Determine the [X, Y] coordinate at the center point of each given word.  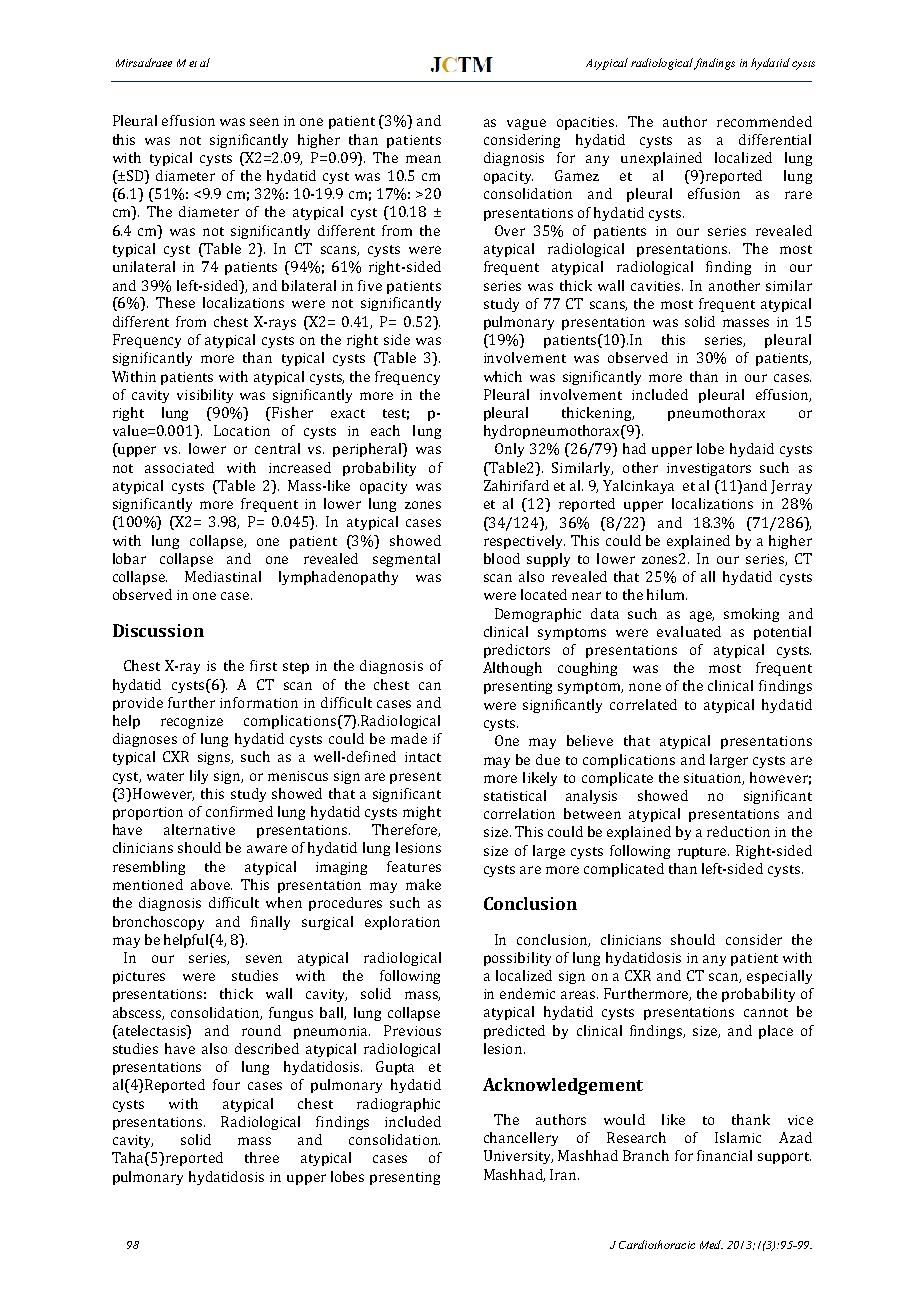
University [518, 1157]
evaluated [689, 631]
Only [509, 450]
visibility [205, 396]
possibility [517, 959]
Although [512, 669]
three [262, 1157]
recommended [764, 121]
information [259, 702]
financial [724, 1155]
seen [264, 122]
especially [779, 977]
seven [264, 959]
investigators [709, 469]
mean [423, 159]
